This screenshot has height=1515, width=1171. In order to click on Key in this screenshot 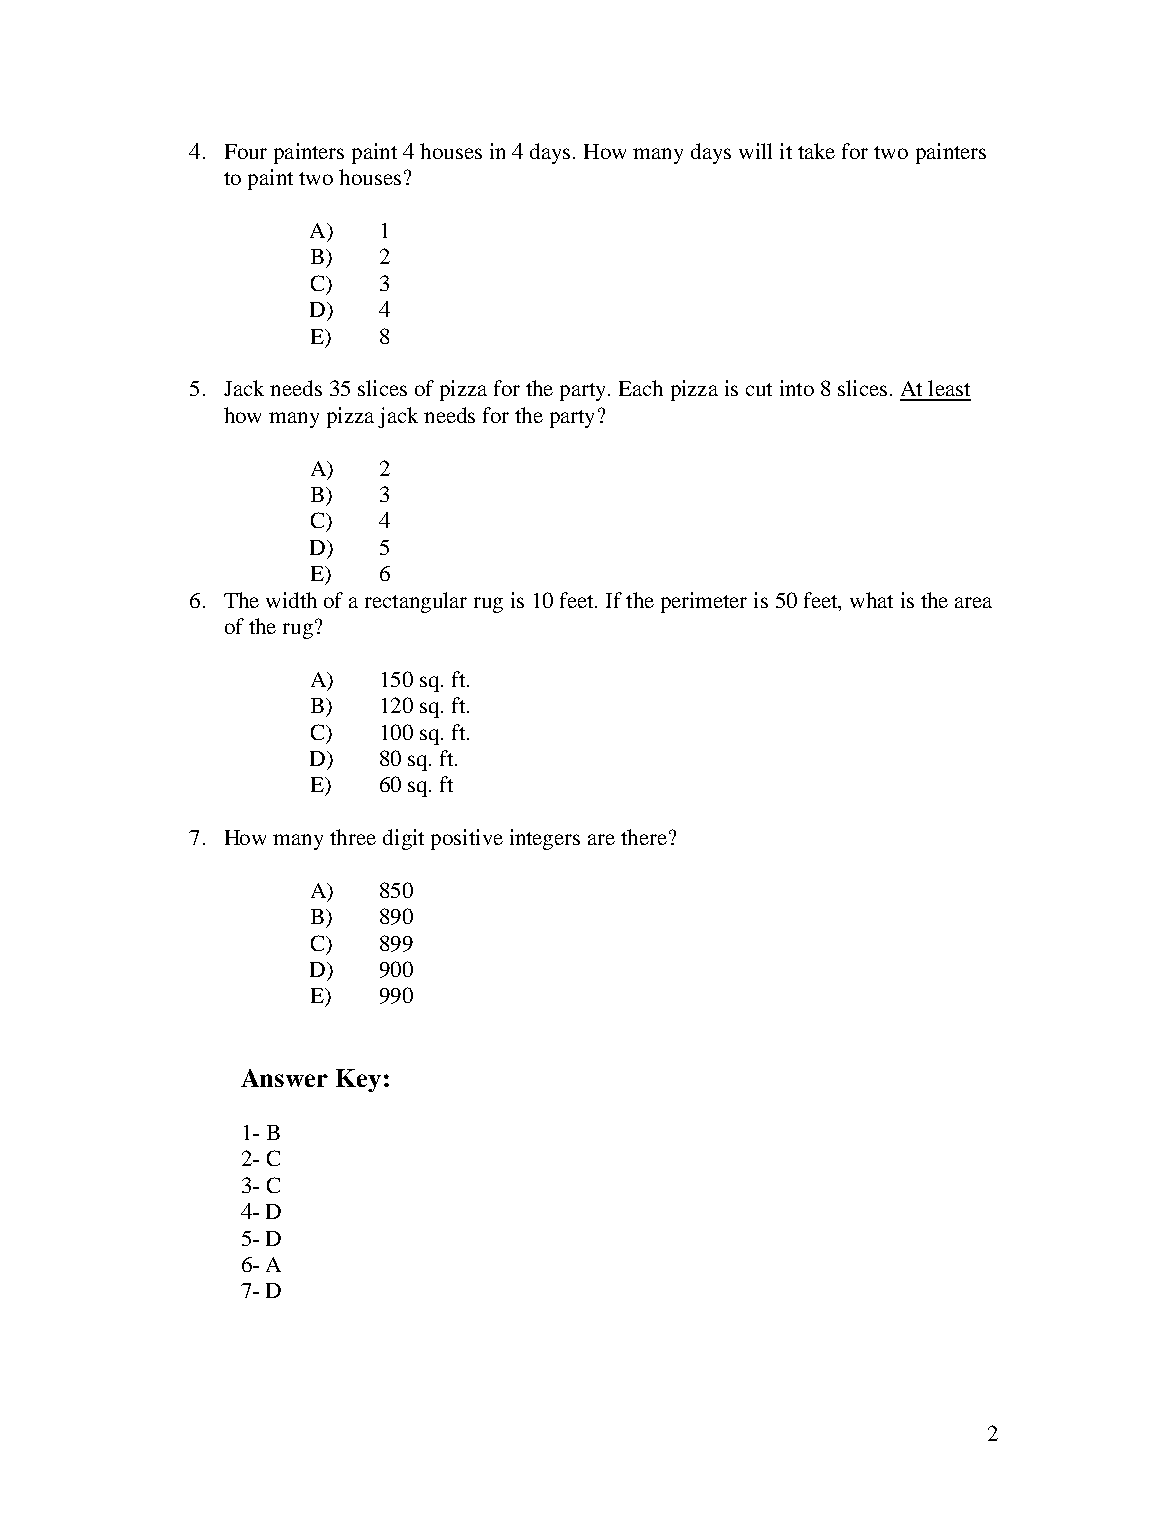, I will do `click(358, 1080)`.
